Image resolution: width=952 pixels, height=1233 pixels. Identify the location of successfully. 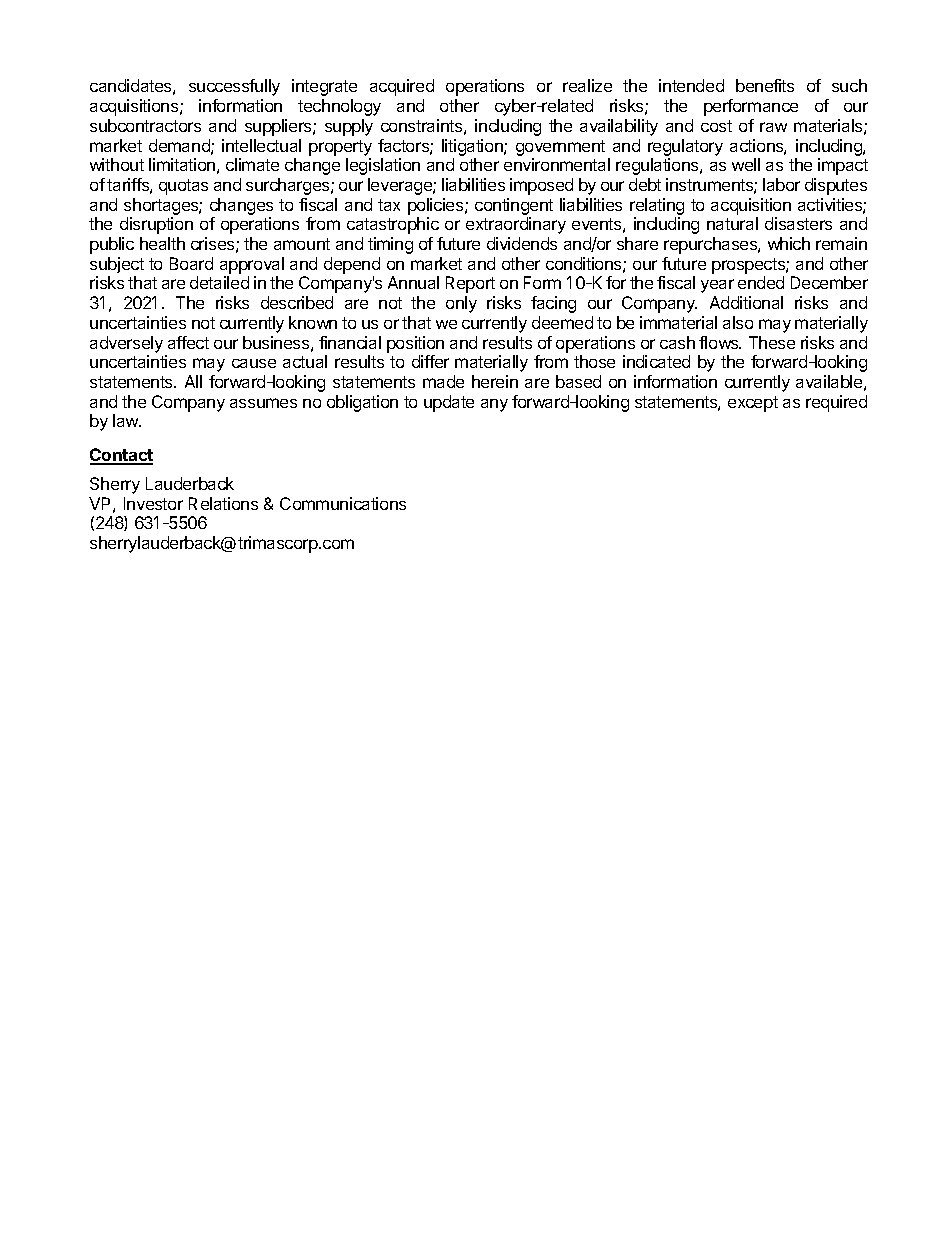
(234, 87).
